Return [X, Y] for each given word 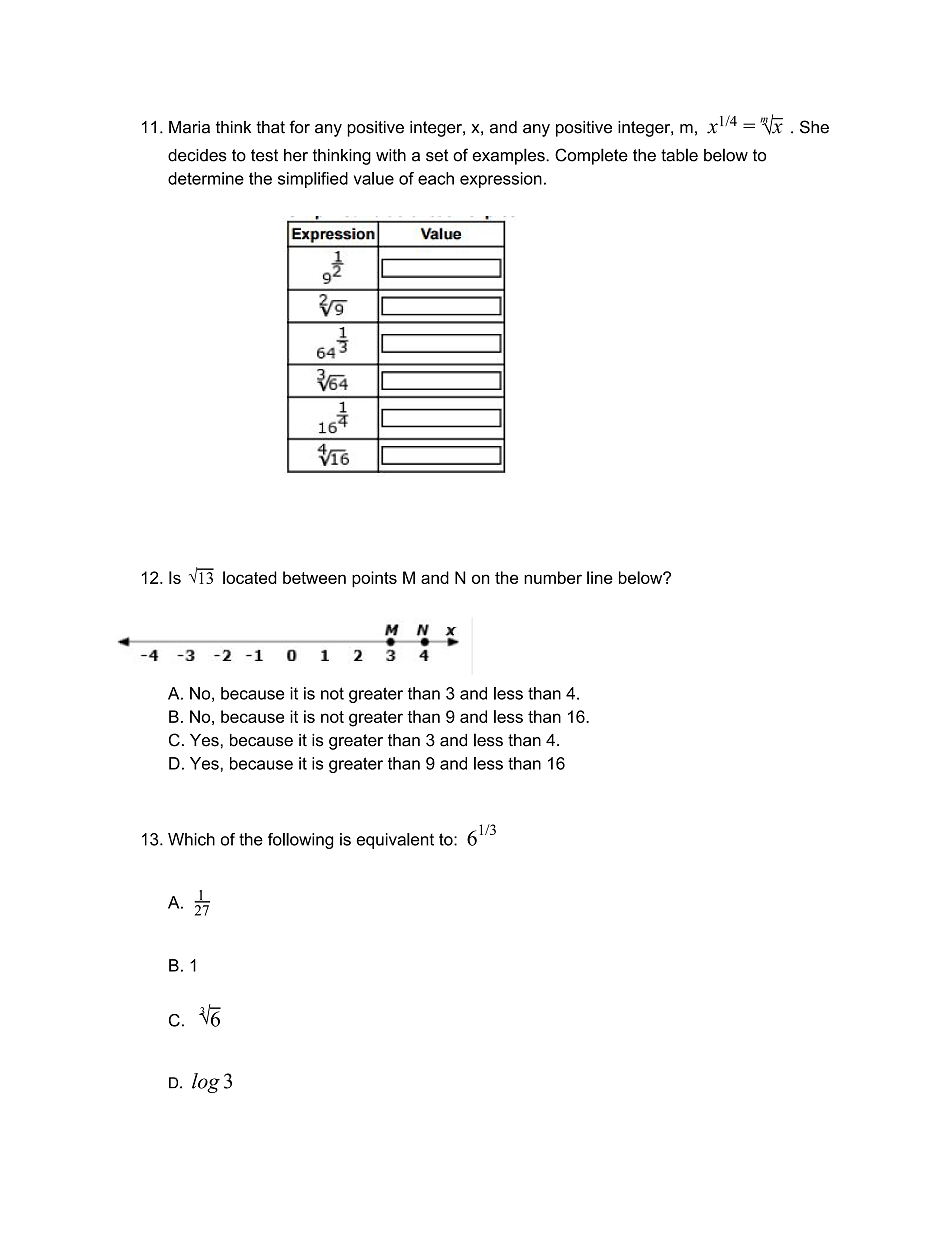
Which [191, 839]
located [250, 577]
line [600, 577]
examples [509, 156]
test [264, 155]
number [553, 577]
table [679, 155]
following [300, 841]
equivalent [395, 841]
